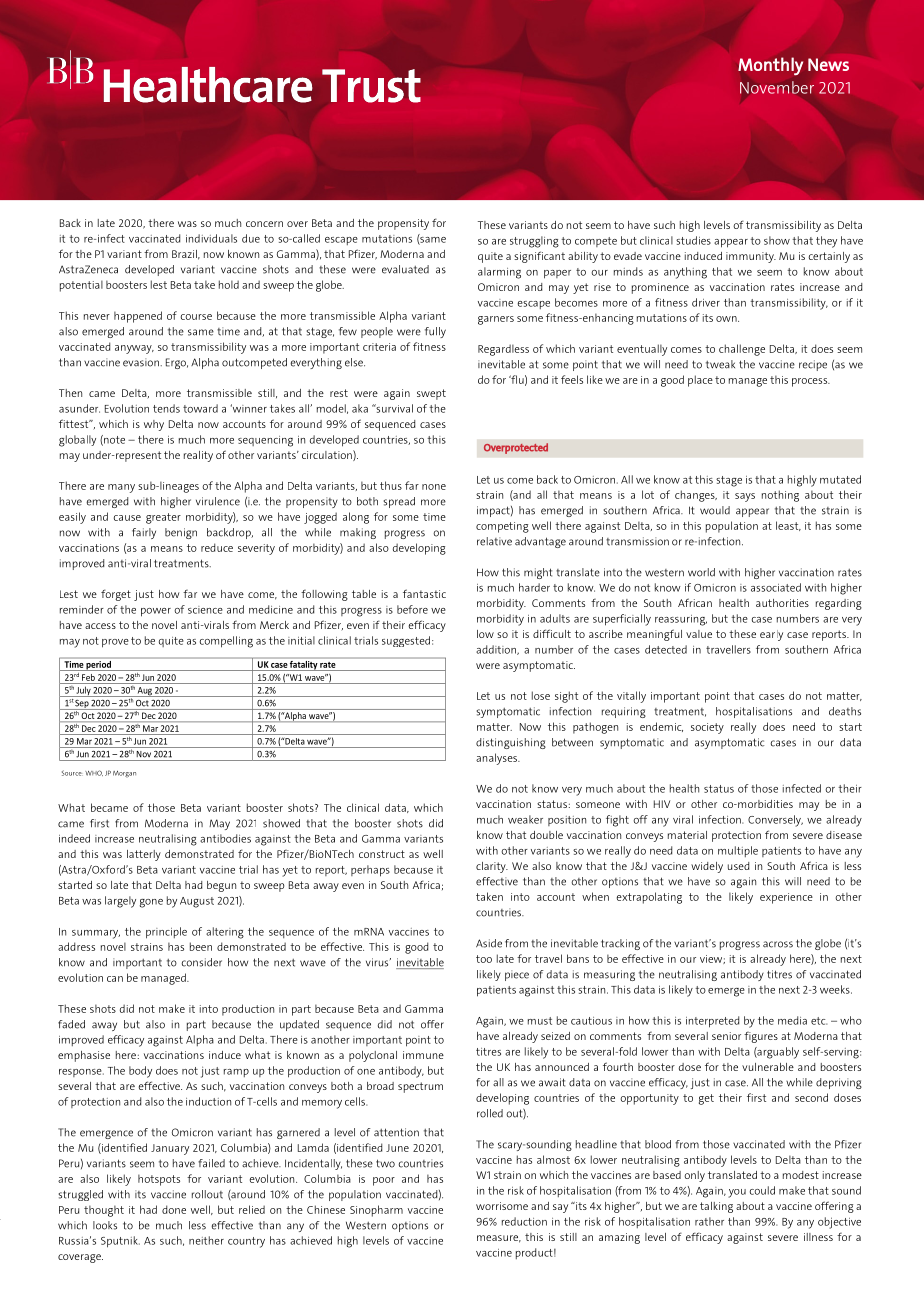  Describe the element at coordinates (777, 87) in the image. I see `November` at that location.
